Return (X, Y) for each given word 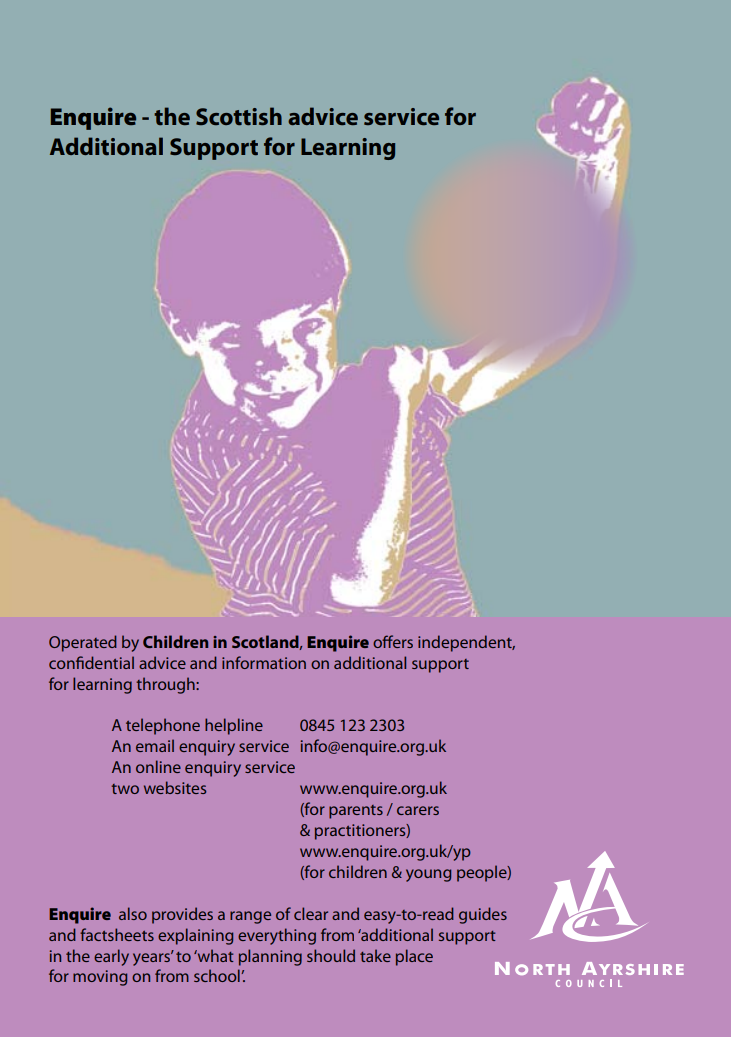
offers (393, 641)
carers (418, 810)
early (111, 957)
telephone (163, 726)
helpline (234, 726)
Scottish (239, 116)
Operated (83, 643)
